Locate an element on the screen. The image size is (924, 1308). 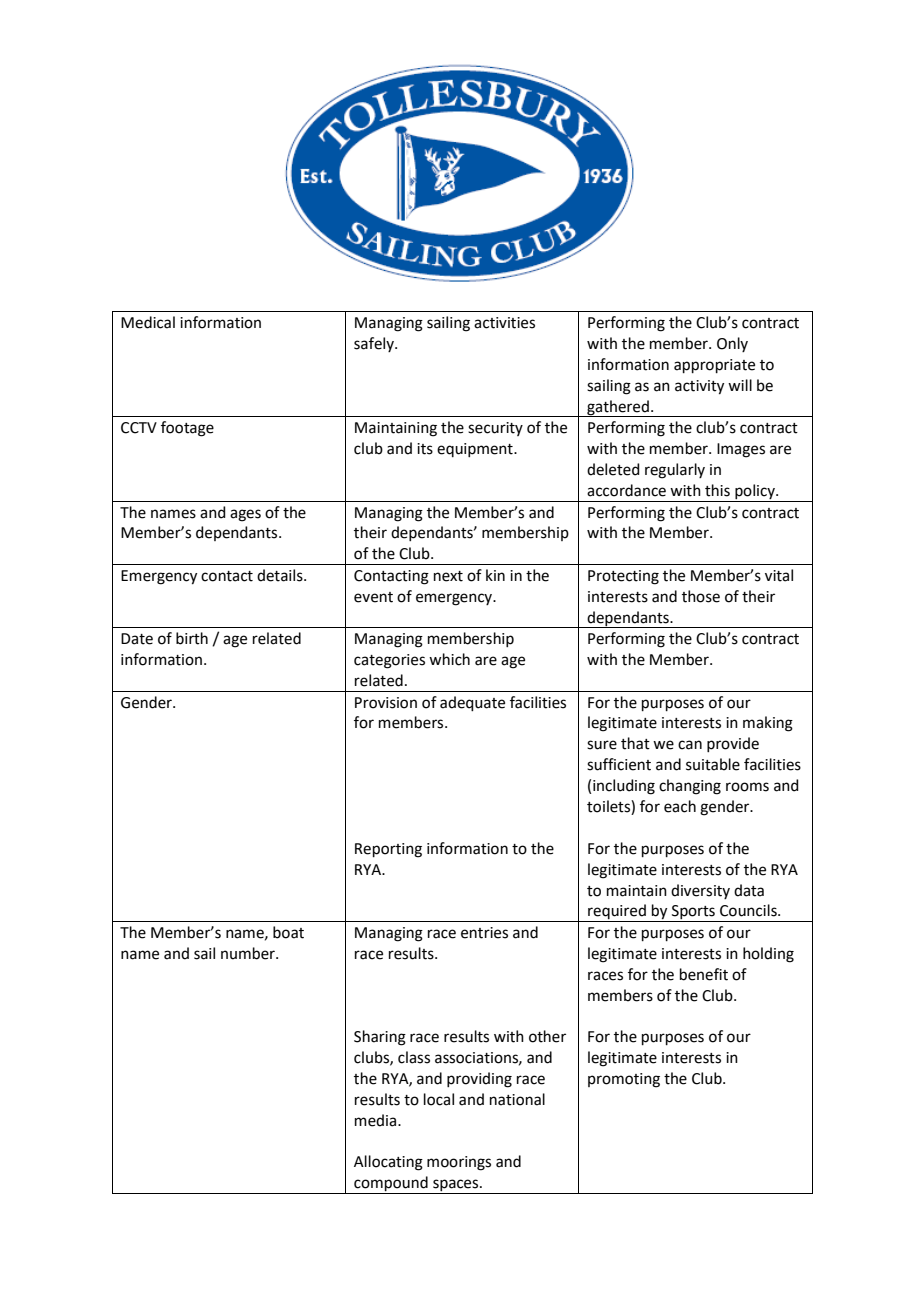
media is located at coordinates (377, 1120).
